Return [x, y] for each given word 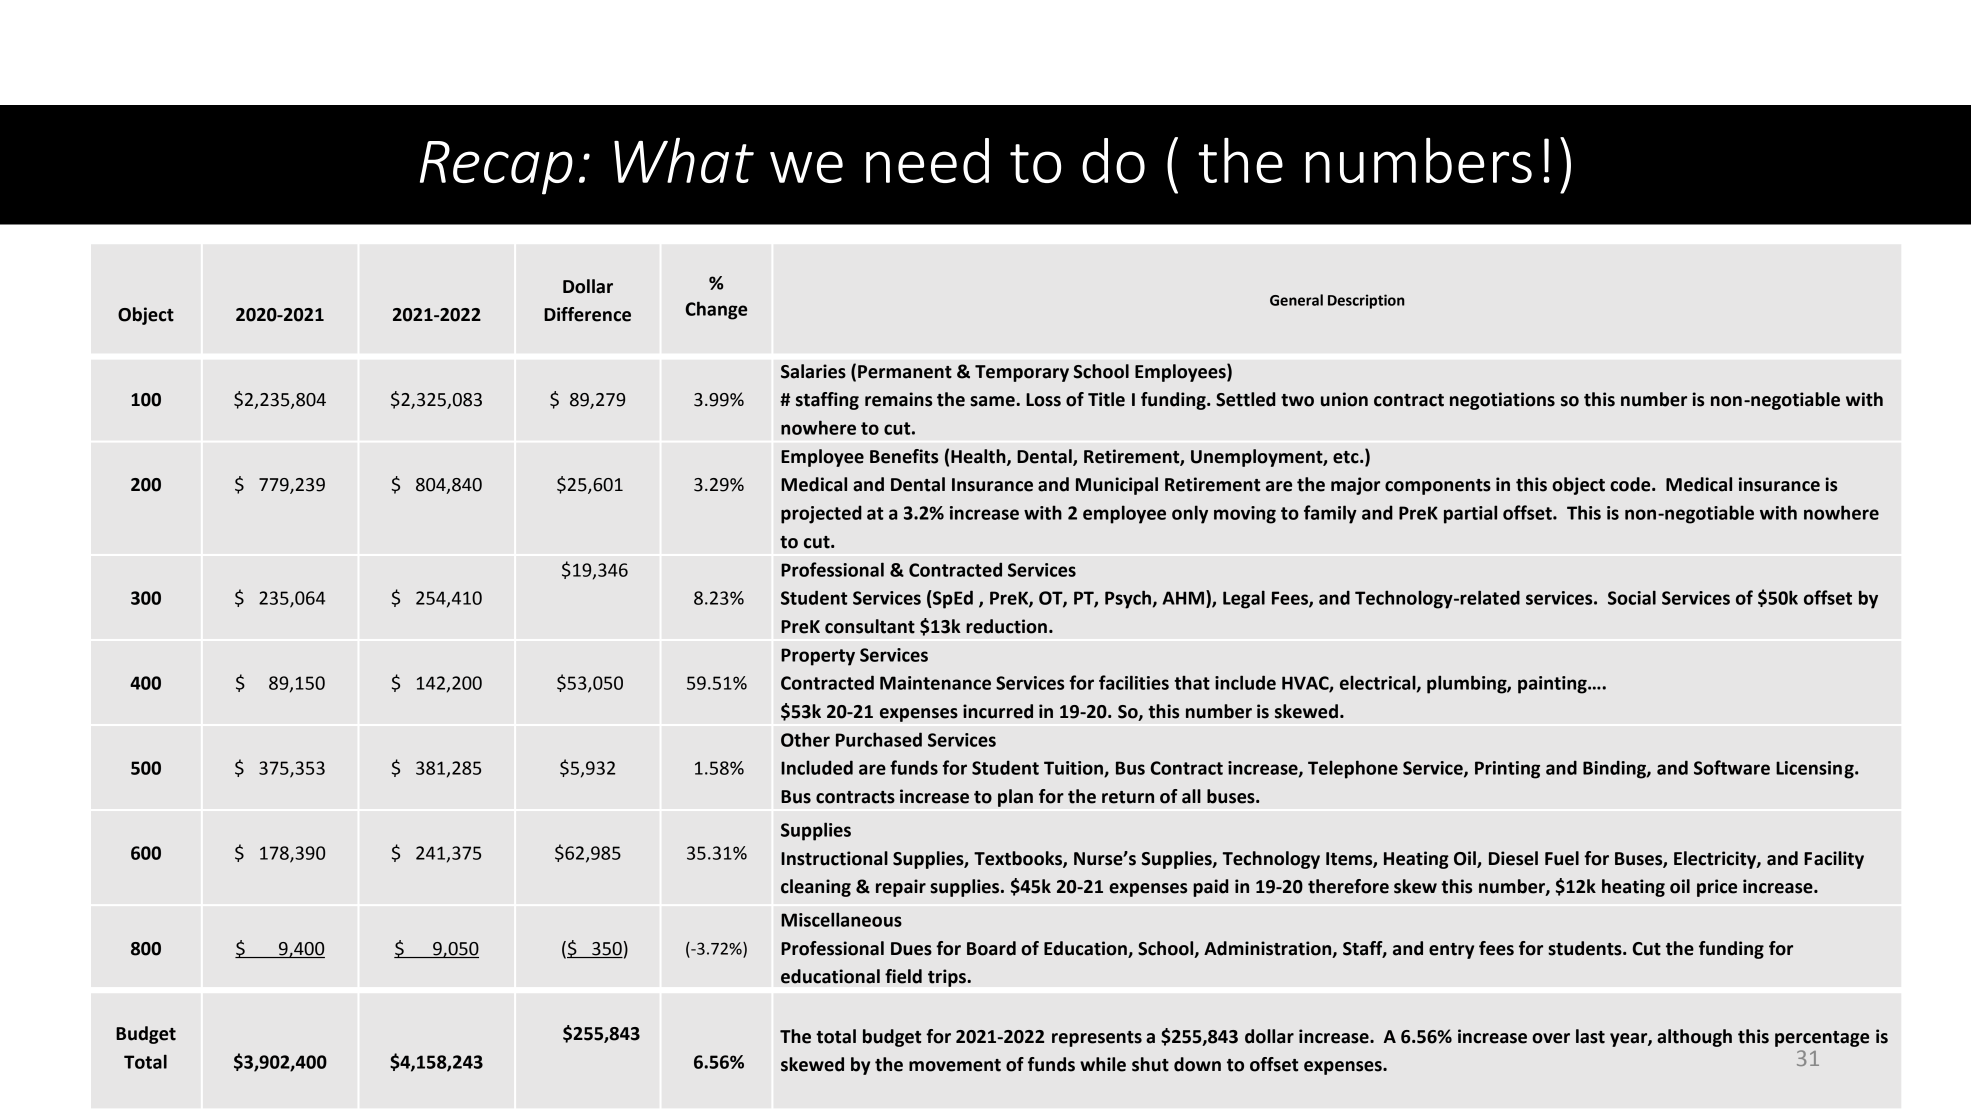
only [1190, 514]
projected [821, 514]
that [1192, 682]
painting [1553, 685]
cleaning [816, 888]
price [1717, 888]
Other [805, 739]
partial [1470, 514]
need [927, 160]
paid [1211, 888]
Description [1366, 301]
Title [1106, 399]
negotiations [1502, 401]
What [684, 160]
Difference [587, 314]
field [903, 976]
